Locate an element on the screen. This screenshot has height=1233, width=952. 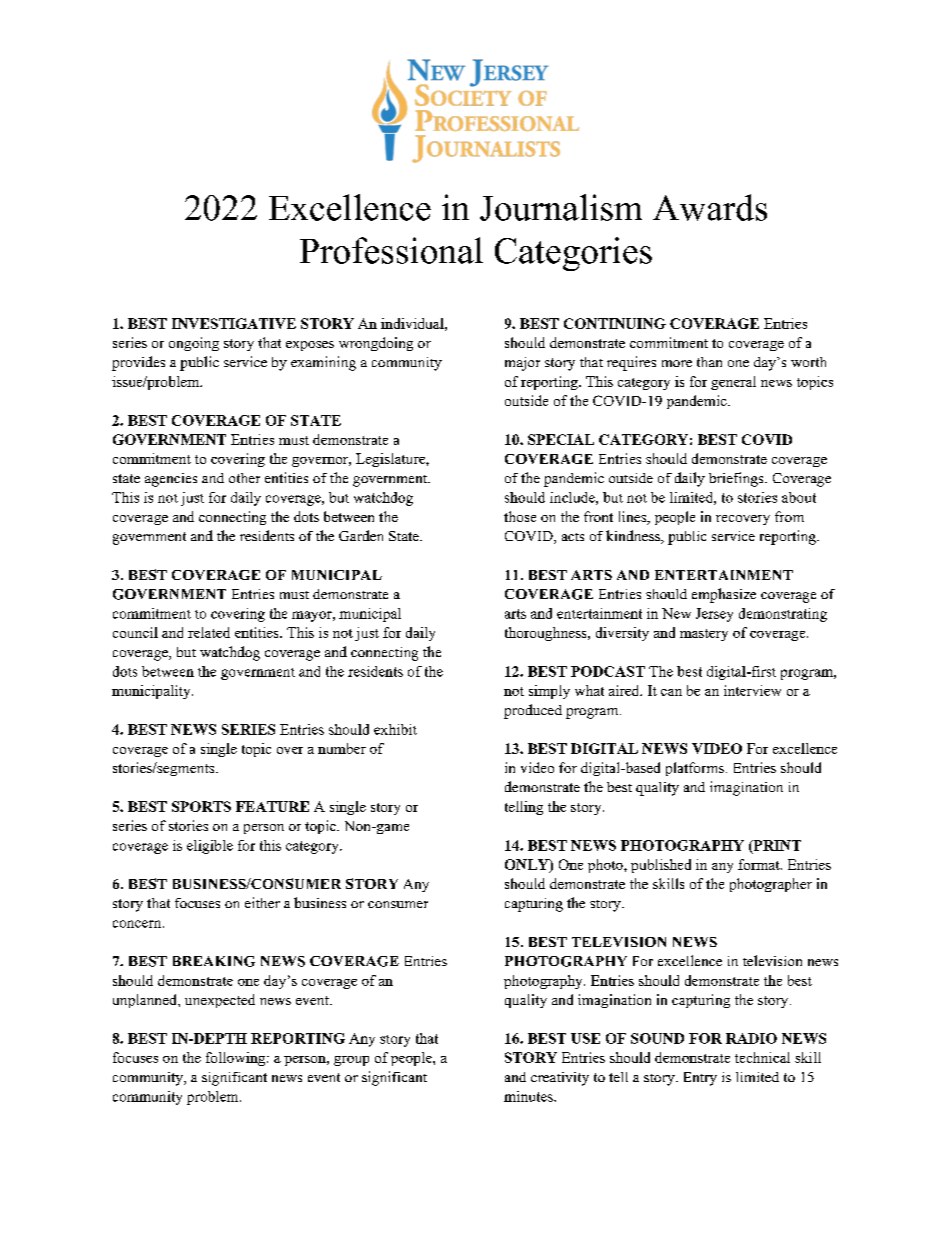
minutes is located at coordinates (529, 1096).
